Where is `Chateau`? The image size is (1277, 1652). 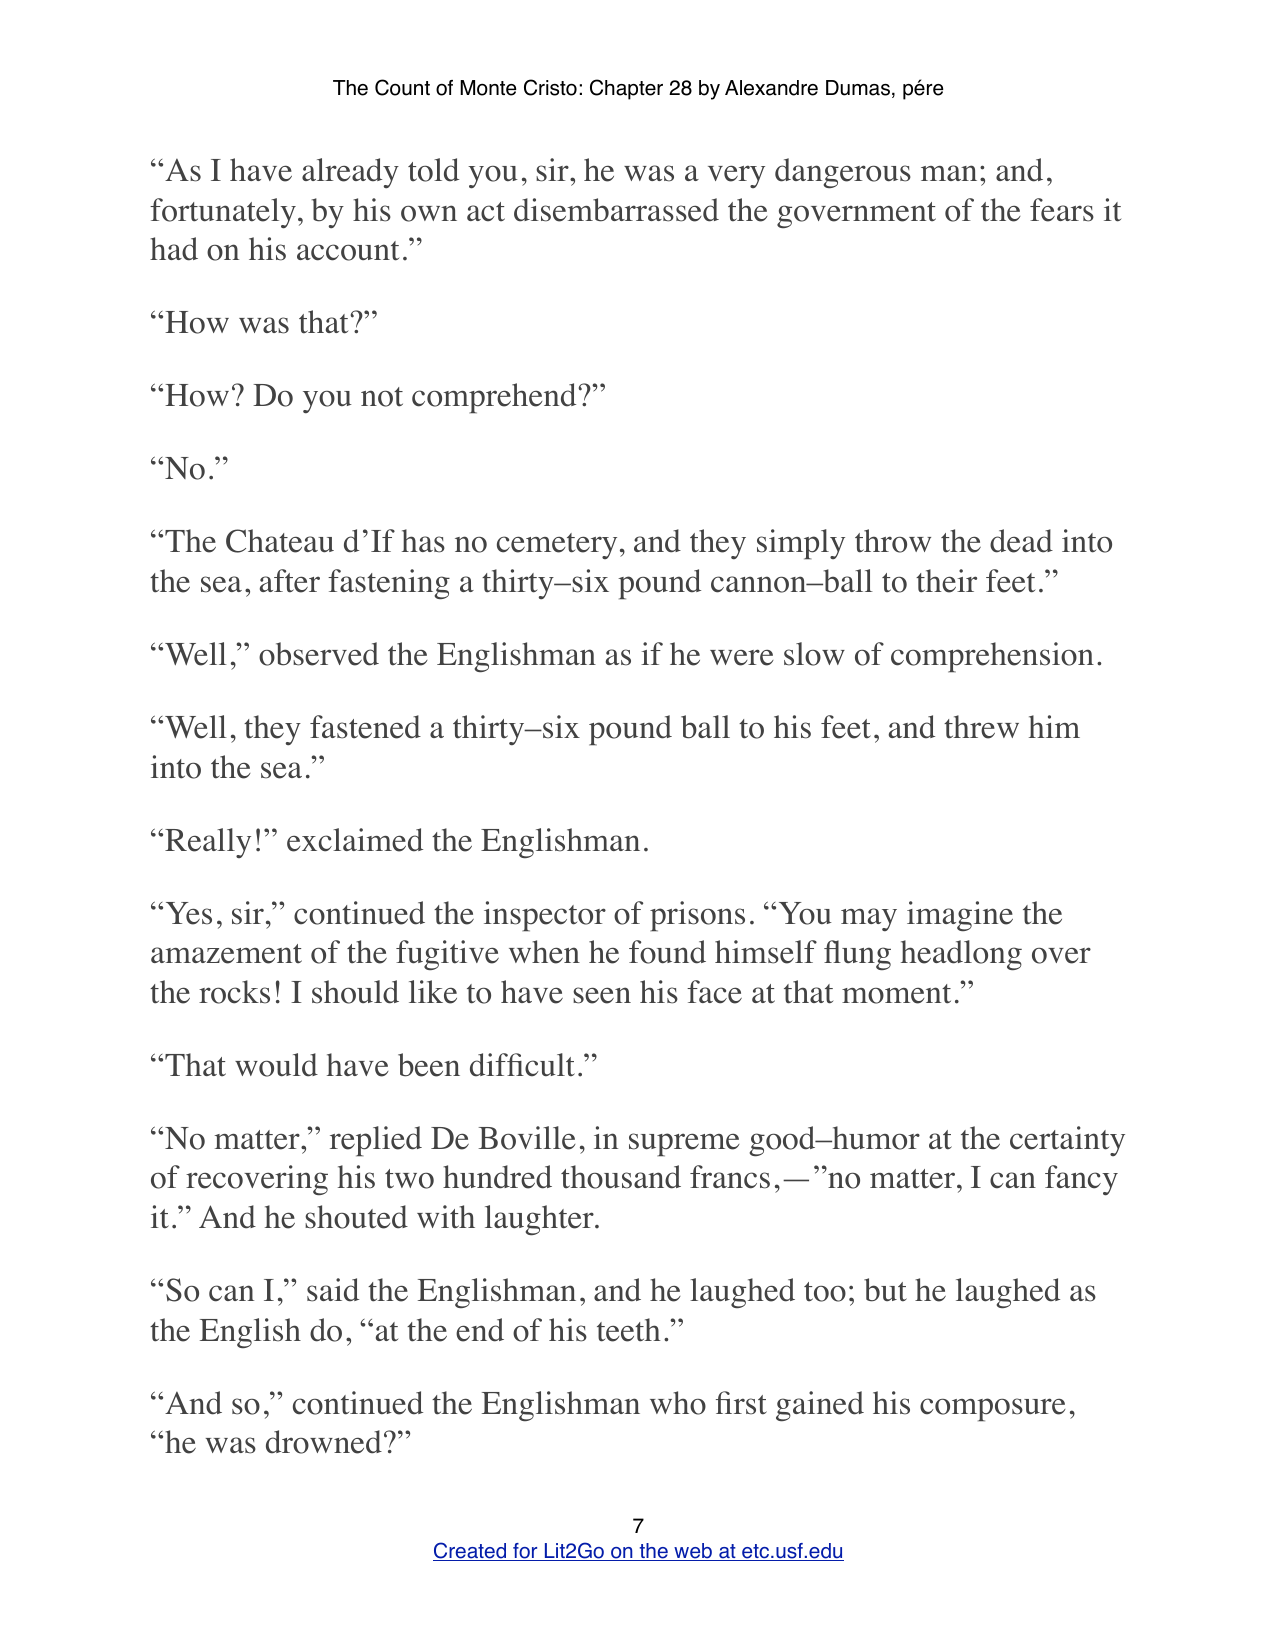
Chateau is located at coordinates (280, 541).
